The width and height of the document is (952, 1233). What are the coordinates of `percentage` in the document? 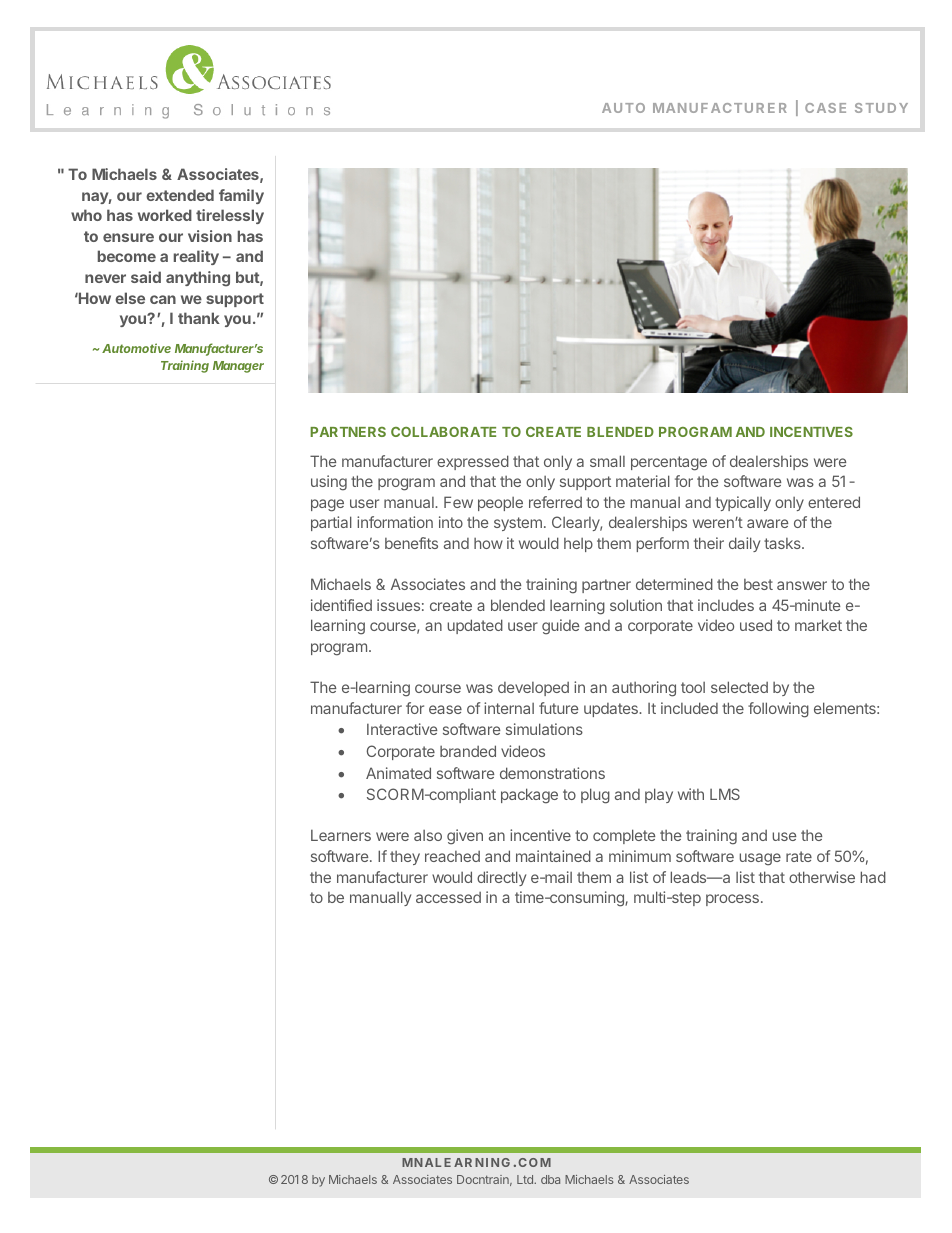 It's located at (669, 463).
